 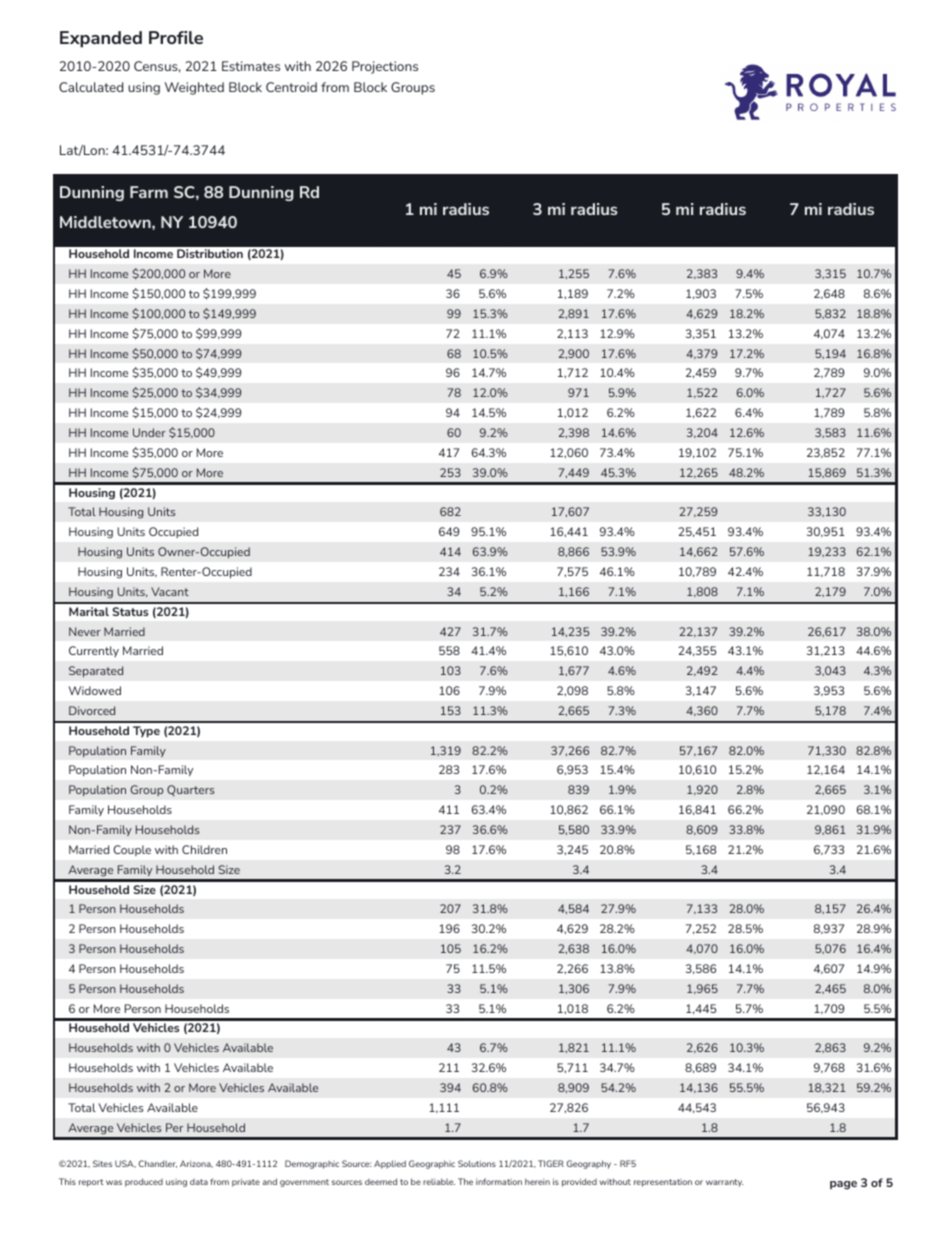 What do you see at coordinates (291, 87) in the screenshot?
I see `Centroid` at bounding box center [291, 87].
